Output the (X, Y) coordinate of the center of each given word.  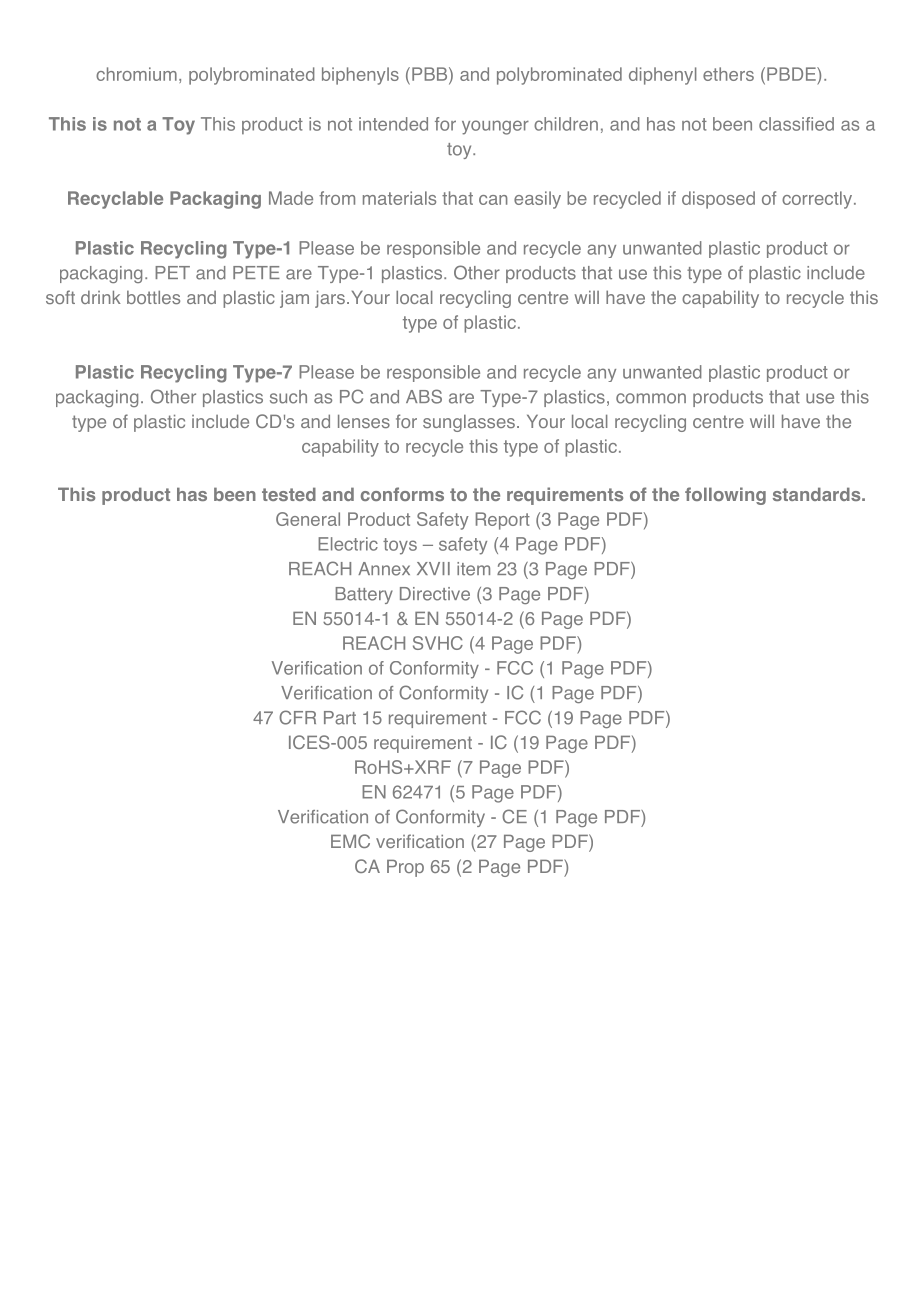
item (473, 569)
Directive (435, 594)
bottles (153, 297)
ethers (728, 74)
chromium (136, 74)
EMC (350, 841)
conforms (402, 494)
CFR (297, 717)
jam (294, 299)
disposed (718, 200)
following (725, 496)
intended (393, 124)
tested (289, 494)
